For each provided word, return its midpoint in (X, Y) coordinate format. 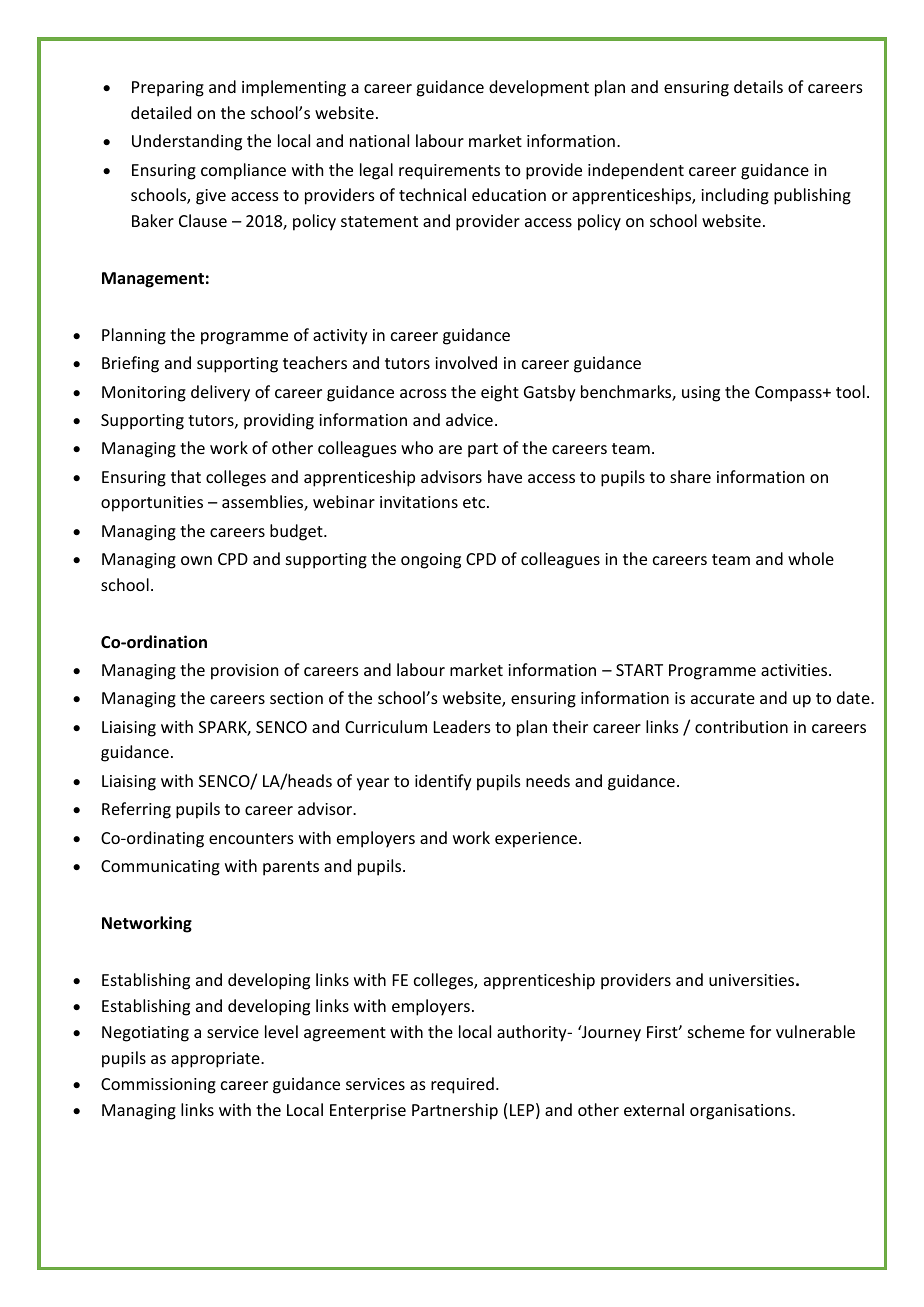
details (758, 86)
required (462, 1085)
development (539, 88)
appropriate (216, 1060)
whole (811, 558)
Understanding (187, 142)
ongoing (431, 561)
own (196, 560)
